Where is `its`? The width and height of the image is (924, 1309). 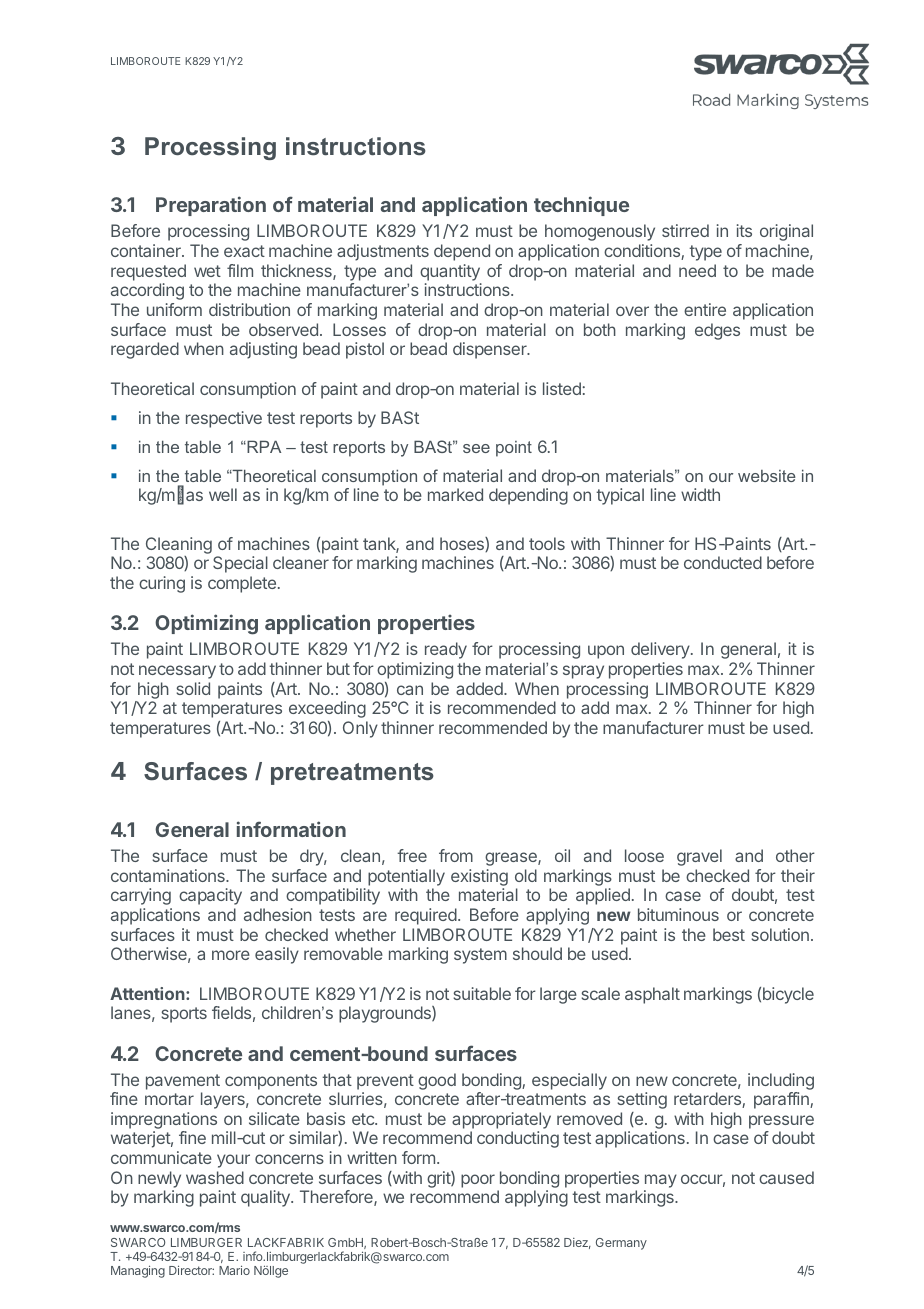 its is located at coordinates (744, 230).
